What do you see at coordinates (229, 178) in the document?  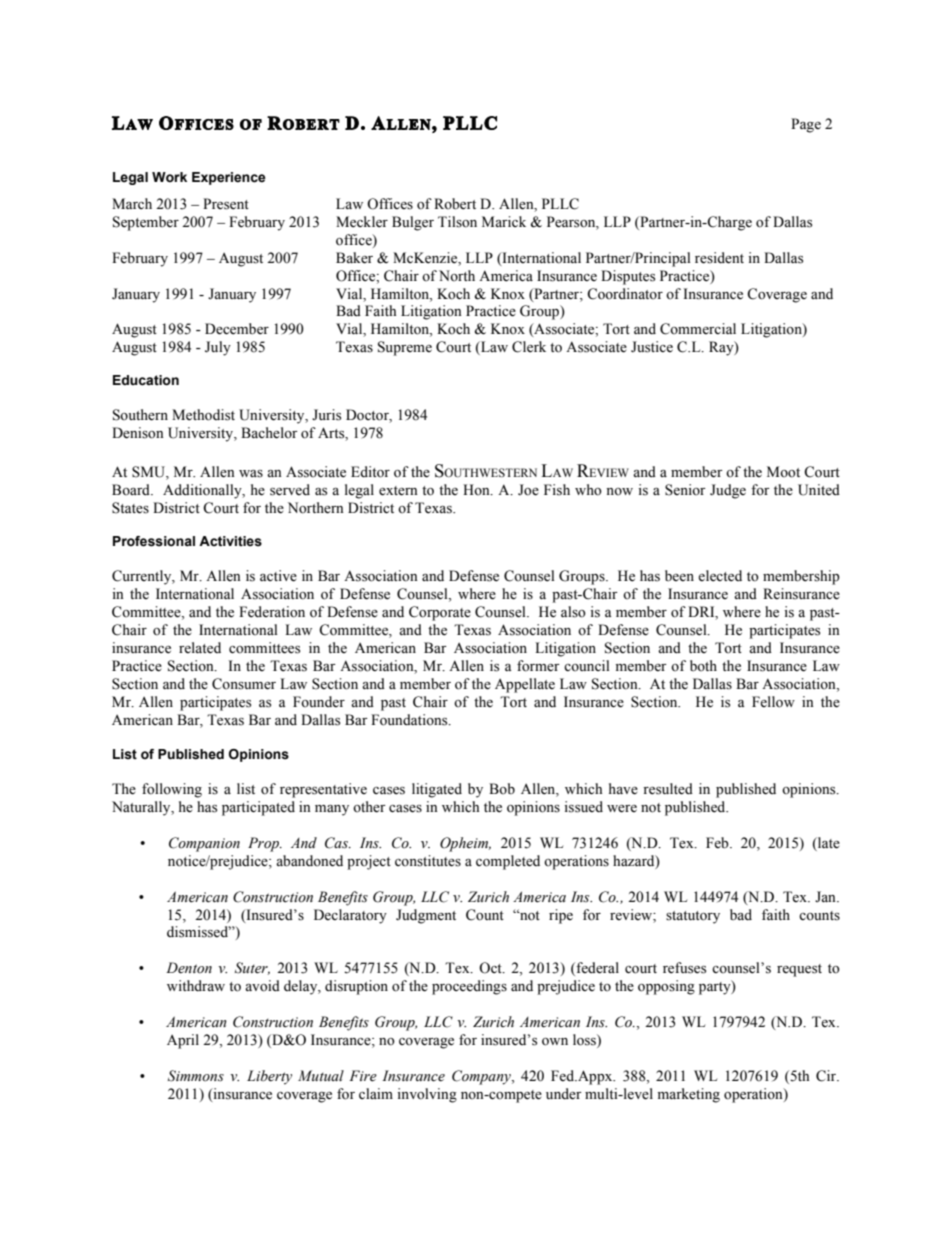 I see `Experience` at bounding box center [229, 178].
